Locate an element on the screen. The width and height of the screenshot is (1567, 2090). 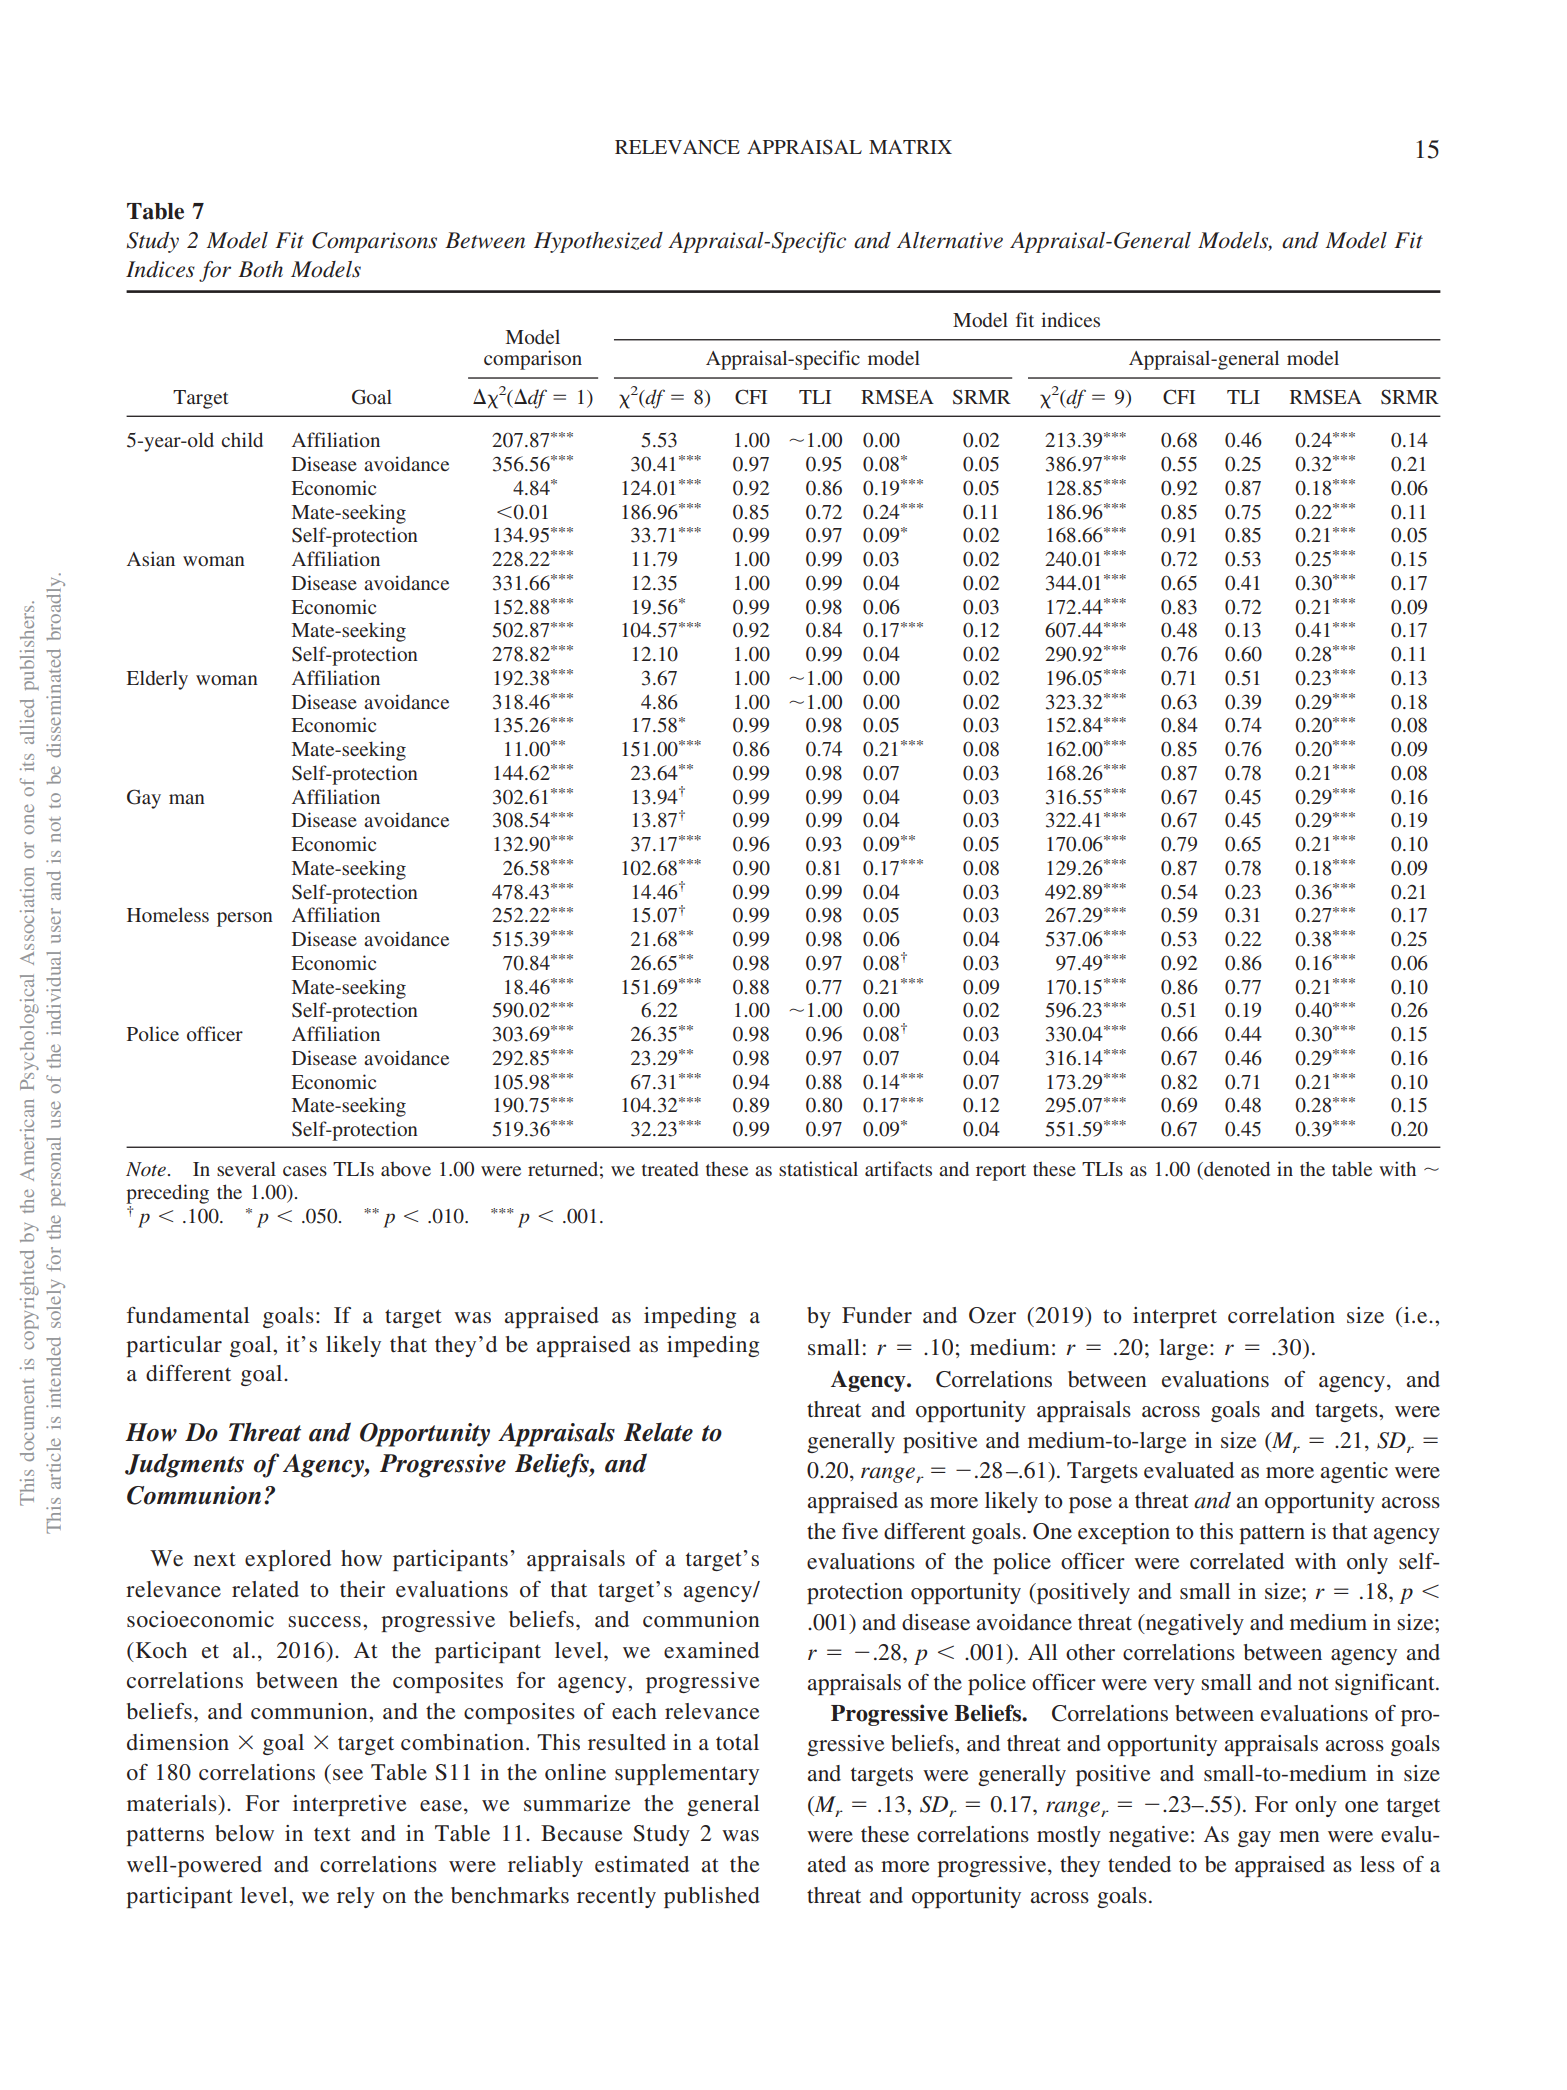
cases is located at coordinates (305, 1171).
